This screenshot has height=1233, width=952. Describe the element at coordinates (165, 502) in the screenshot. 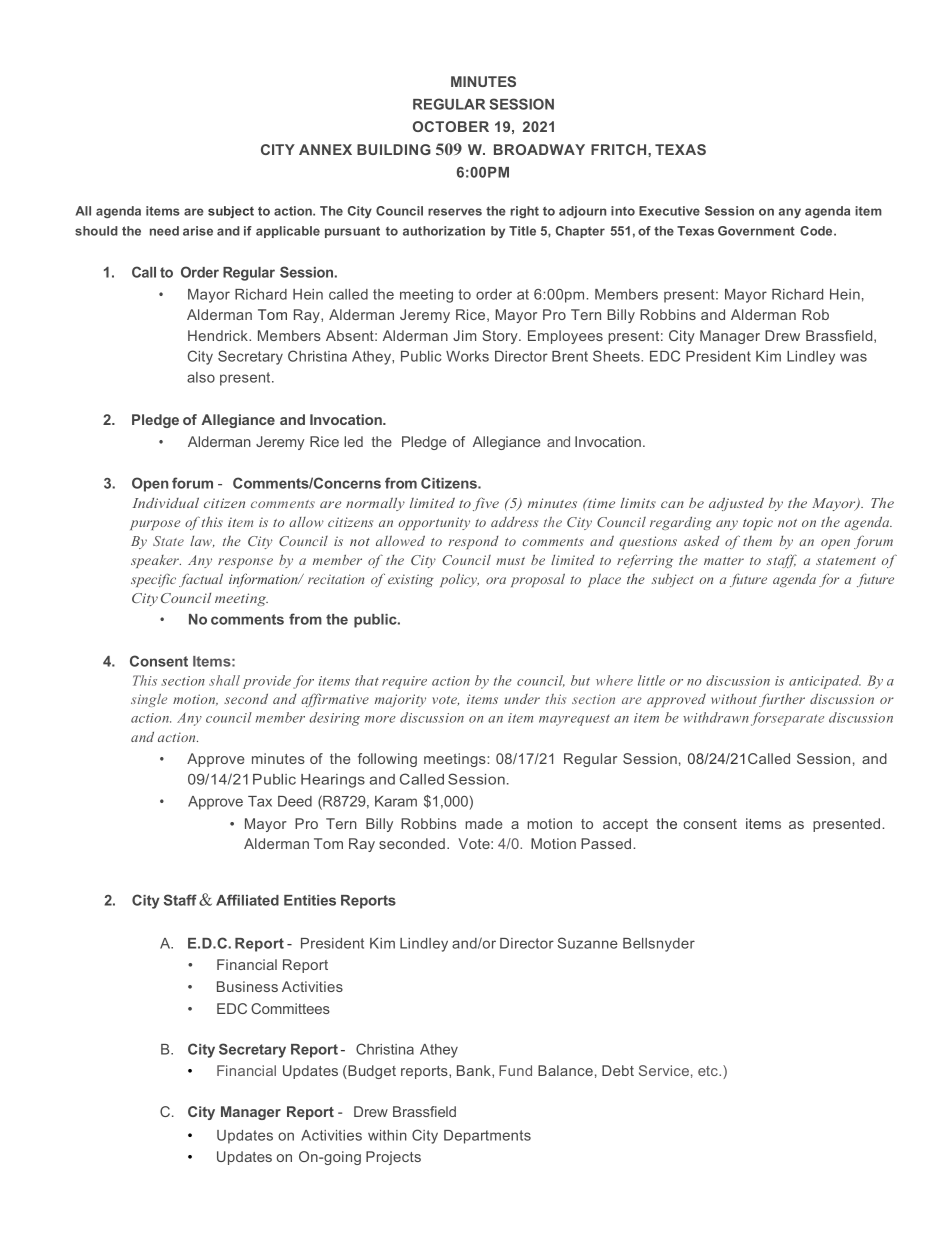

I see `Individual` at that location.
